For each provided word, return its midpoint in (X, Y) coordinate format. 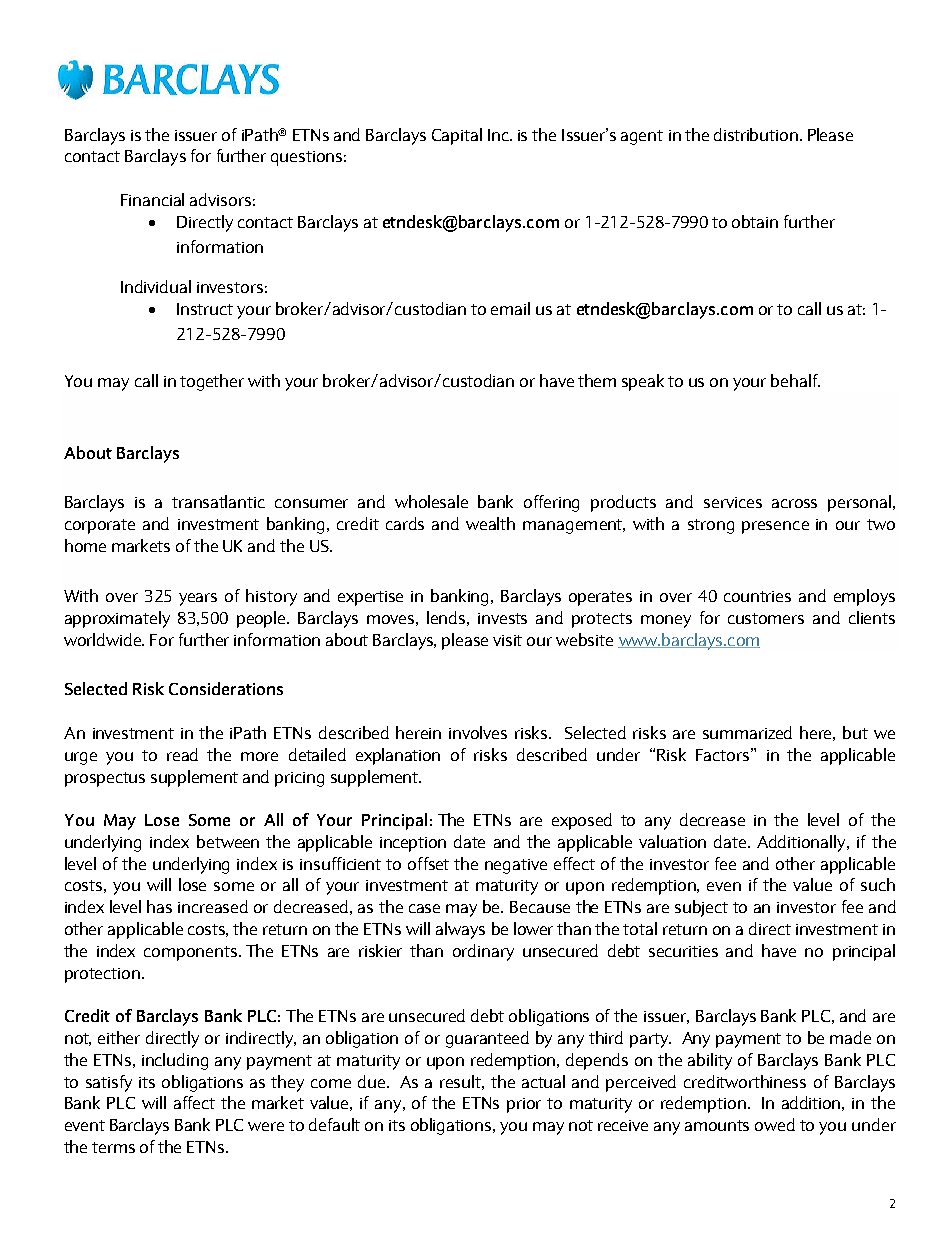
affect (194, 1102)
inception (413, 844)
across (794, 503)
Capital (457, 136)
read (182, 754)
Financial (152, 199)
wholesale (431, 501)
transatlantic (218, 501)
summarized (747, 732)
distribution (756, 134)
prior (524, 1105)
